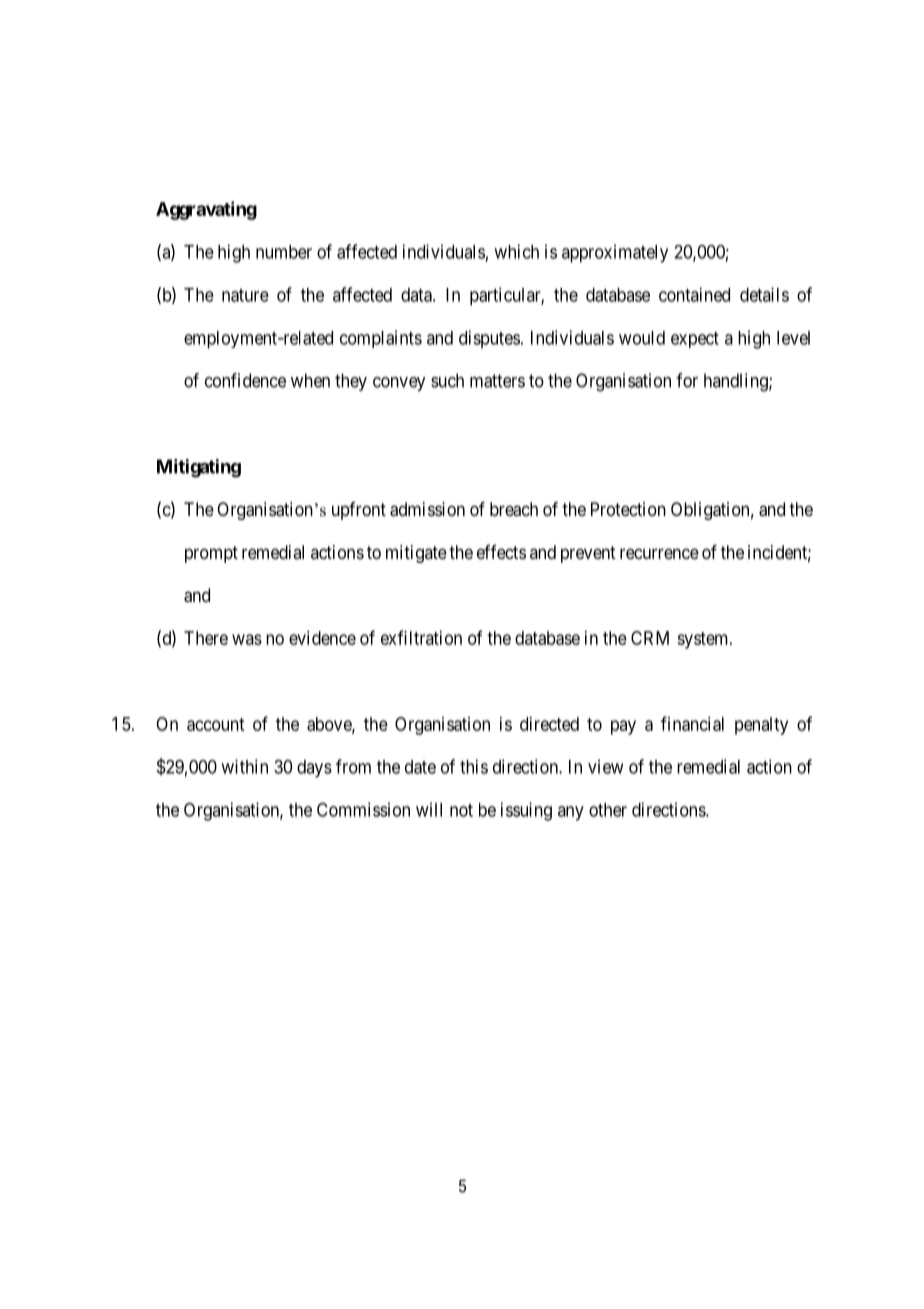 This screenshot has height=1309, width=924. I want to click on other, so click(608, 810).
